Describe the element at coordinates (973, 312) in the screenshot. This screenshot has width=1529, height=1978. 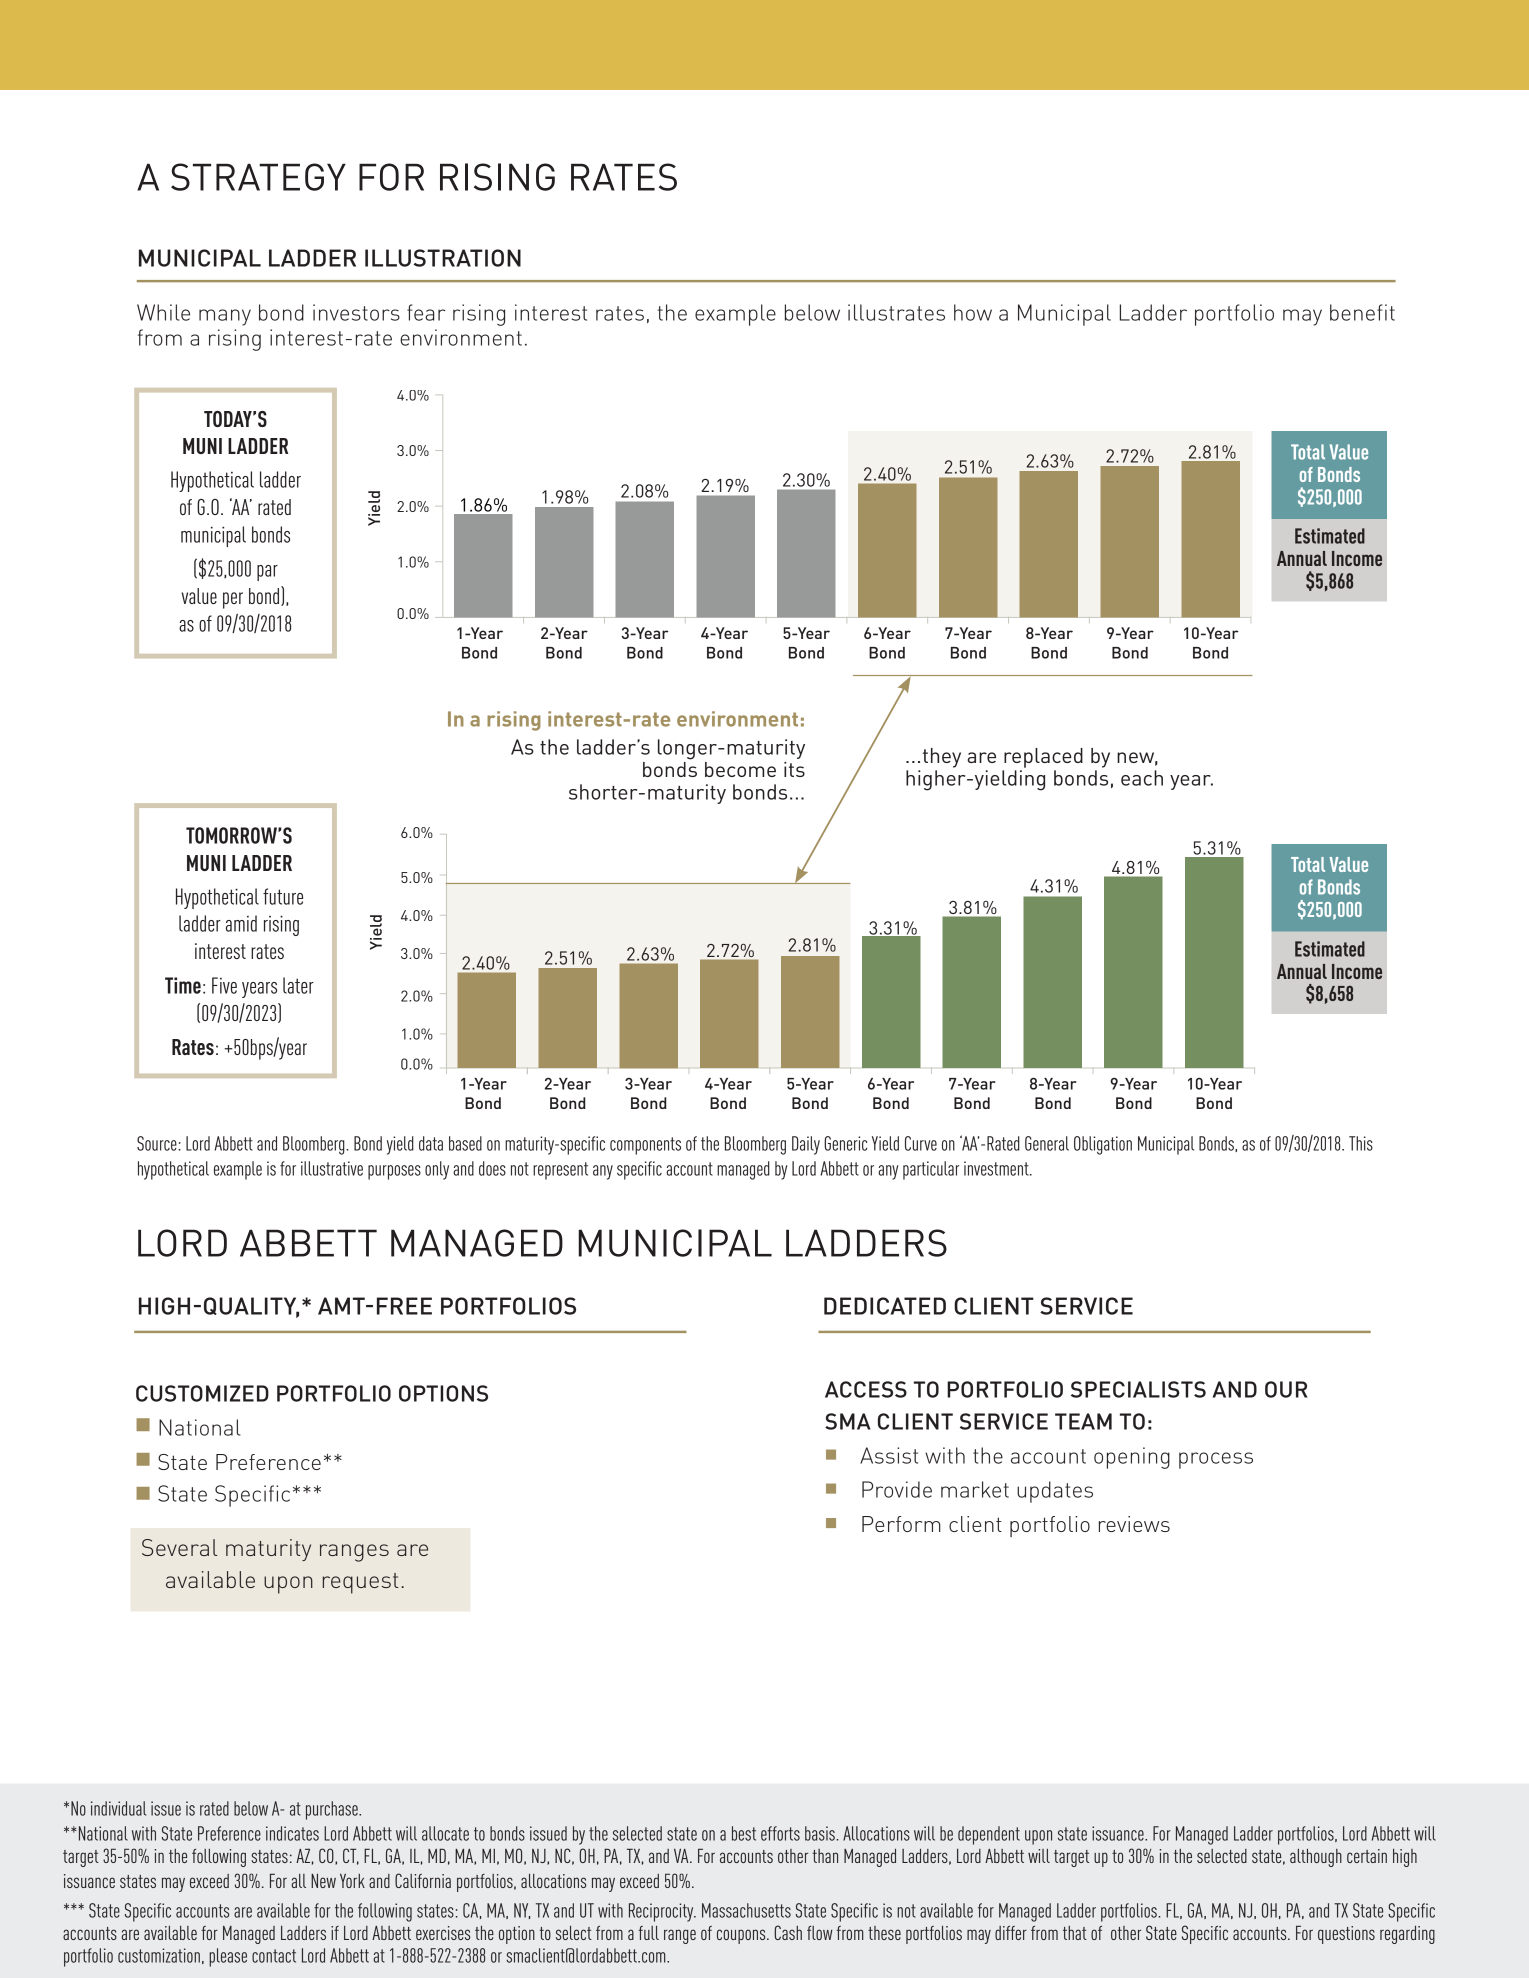
I see `how` at that location.
